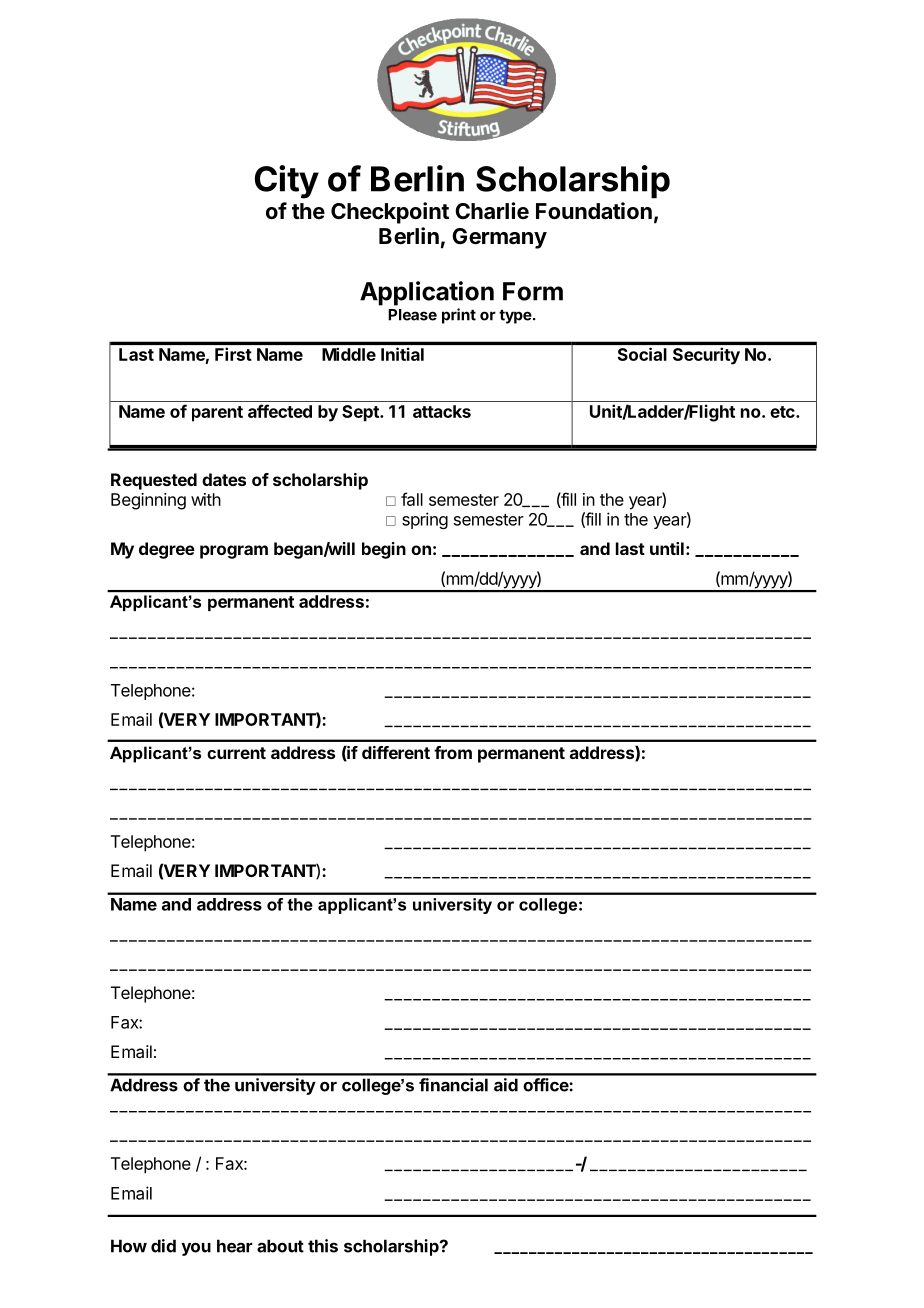  What do you see at coordinates (396, 752) in the screenshot?
I see `different` at bounding box center [396, 752].
